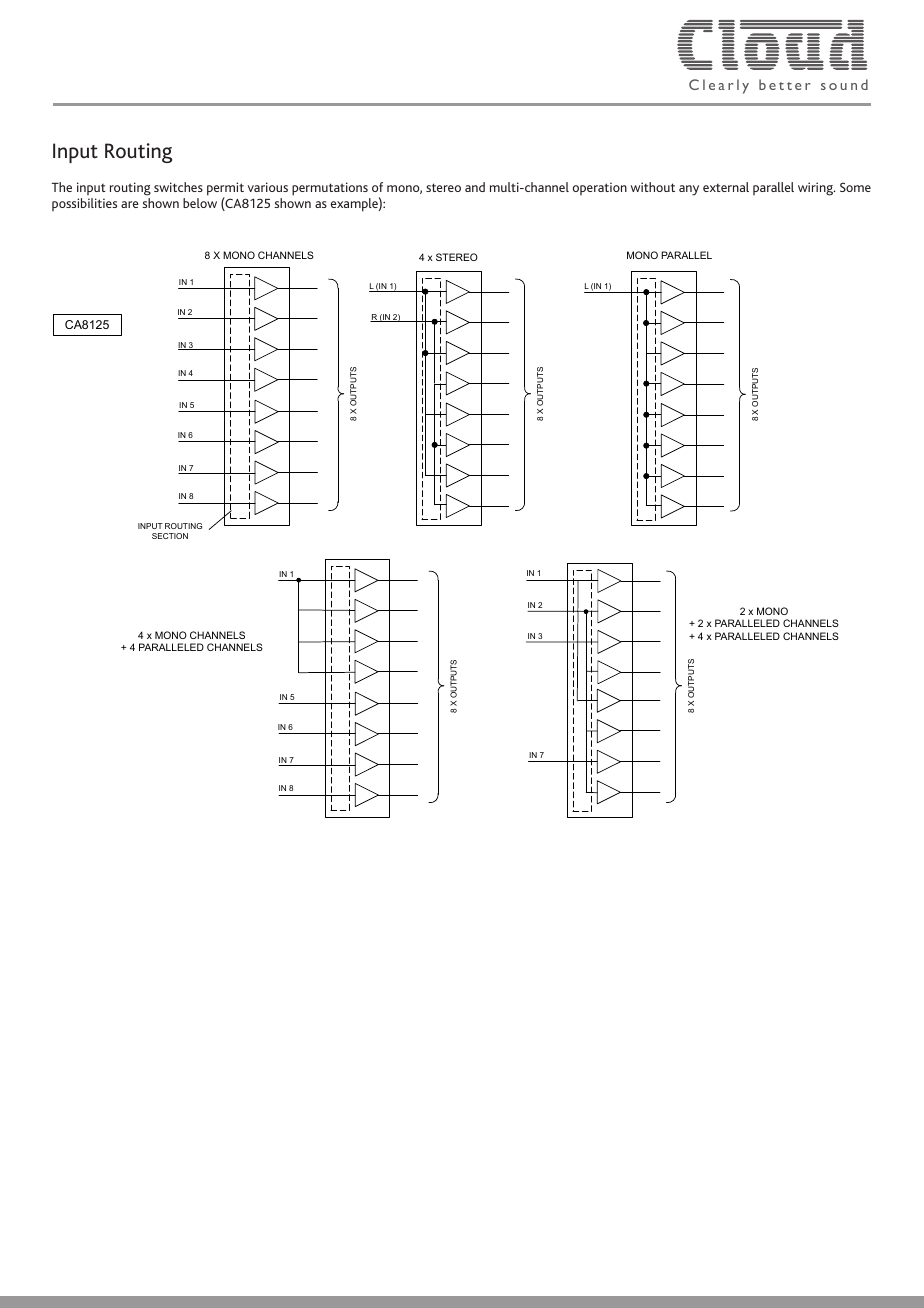 Image resolution: width=924 pixels, height=1308 pixels. Describe the element at coordinates (475, 187) in the screenshot. I see `and` at that location.
